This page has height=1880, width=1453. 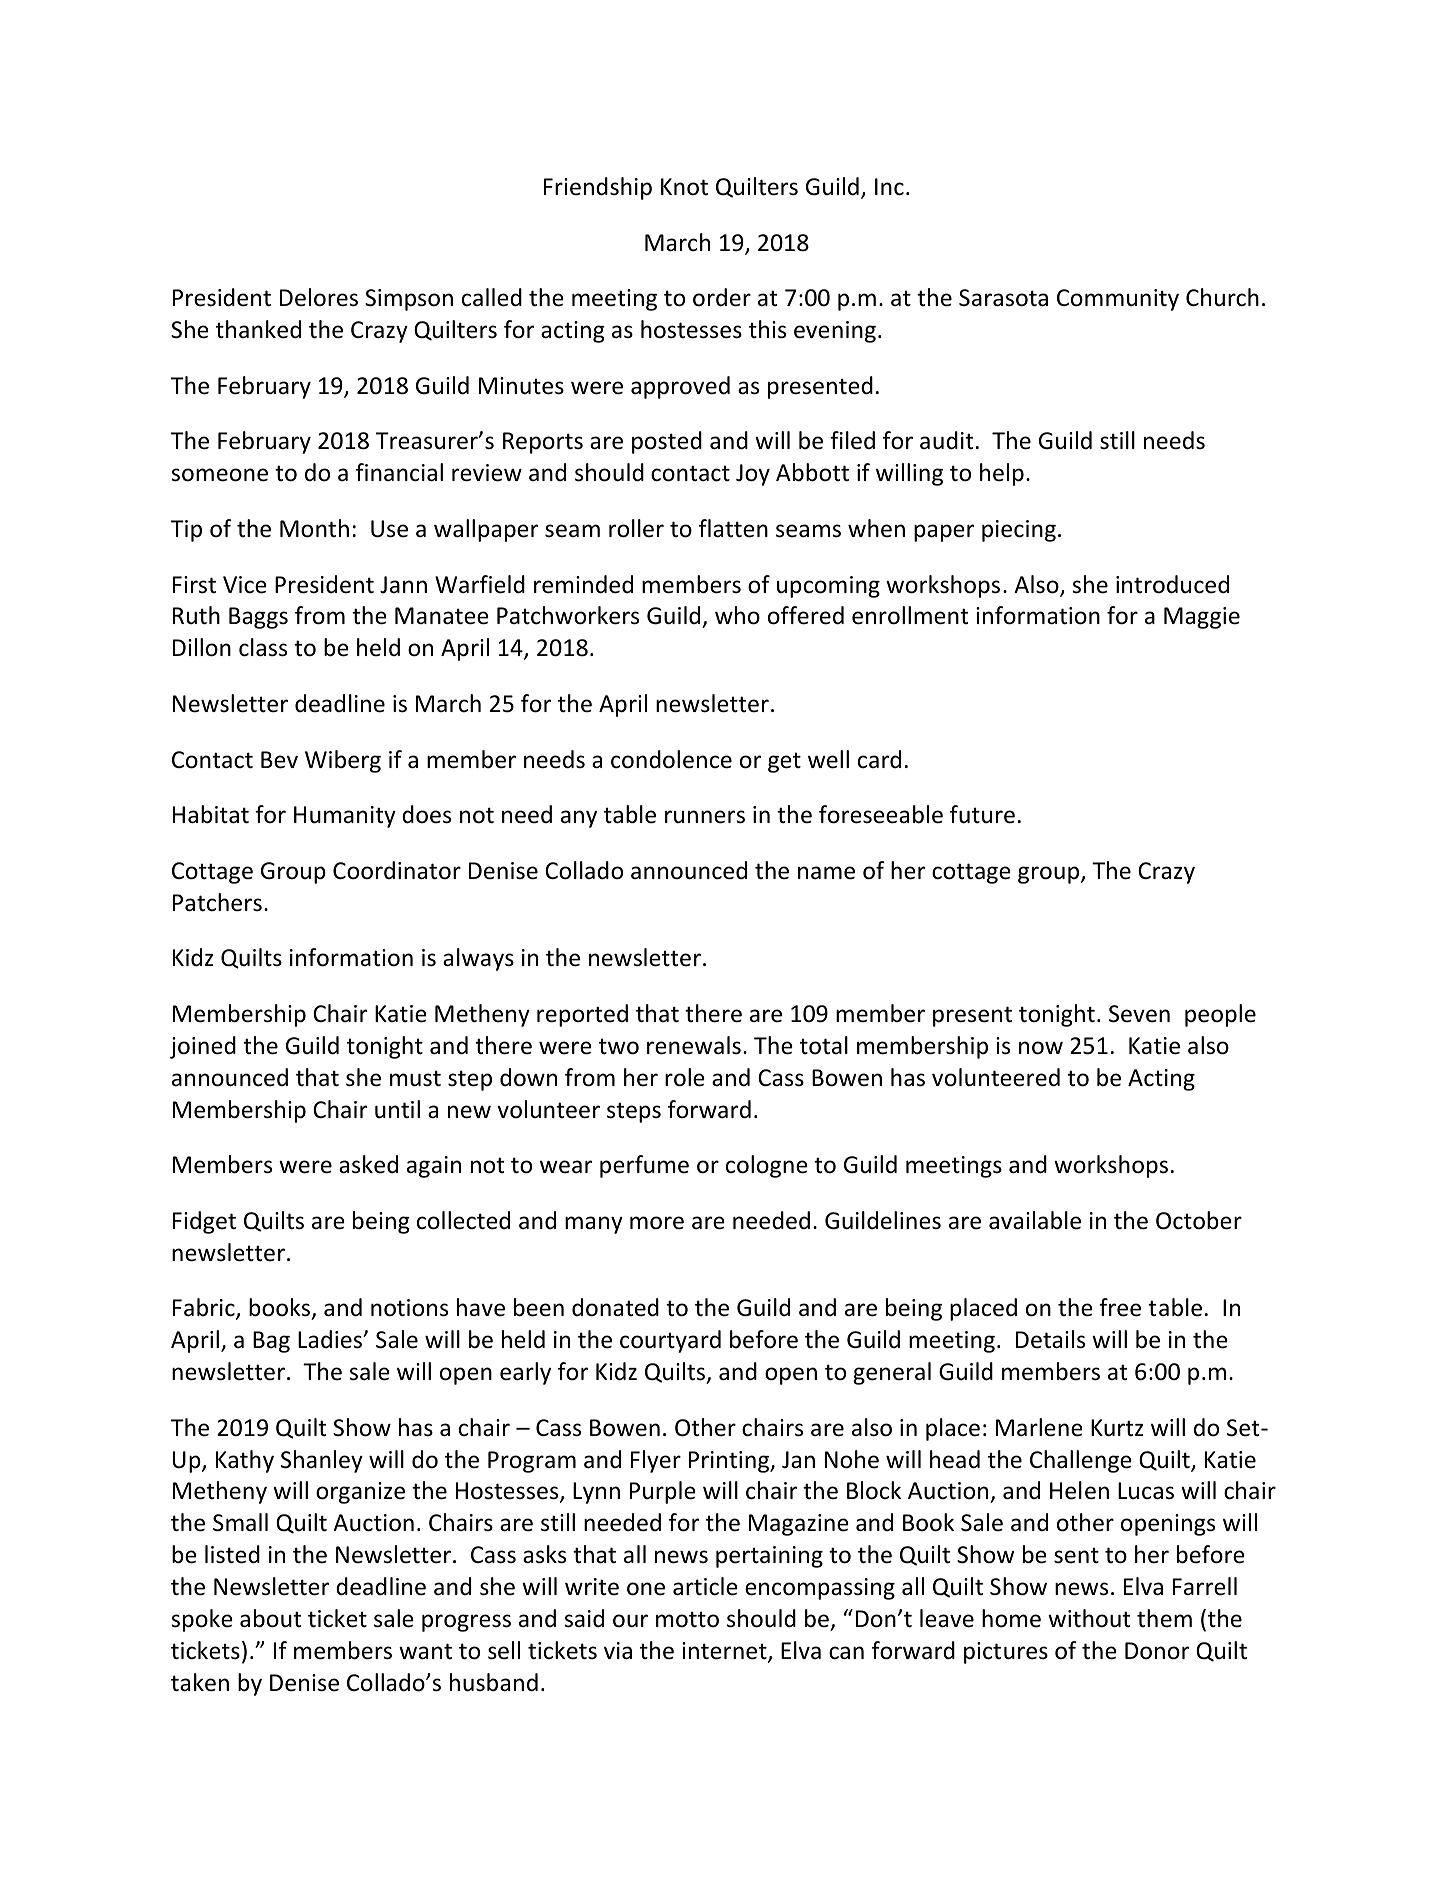 I want to click on Community, so click(x=1118, y=300).
